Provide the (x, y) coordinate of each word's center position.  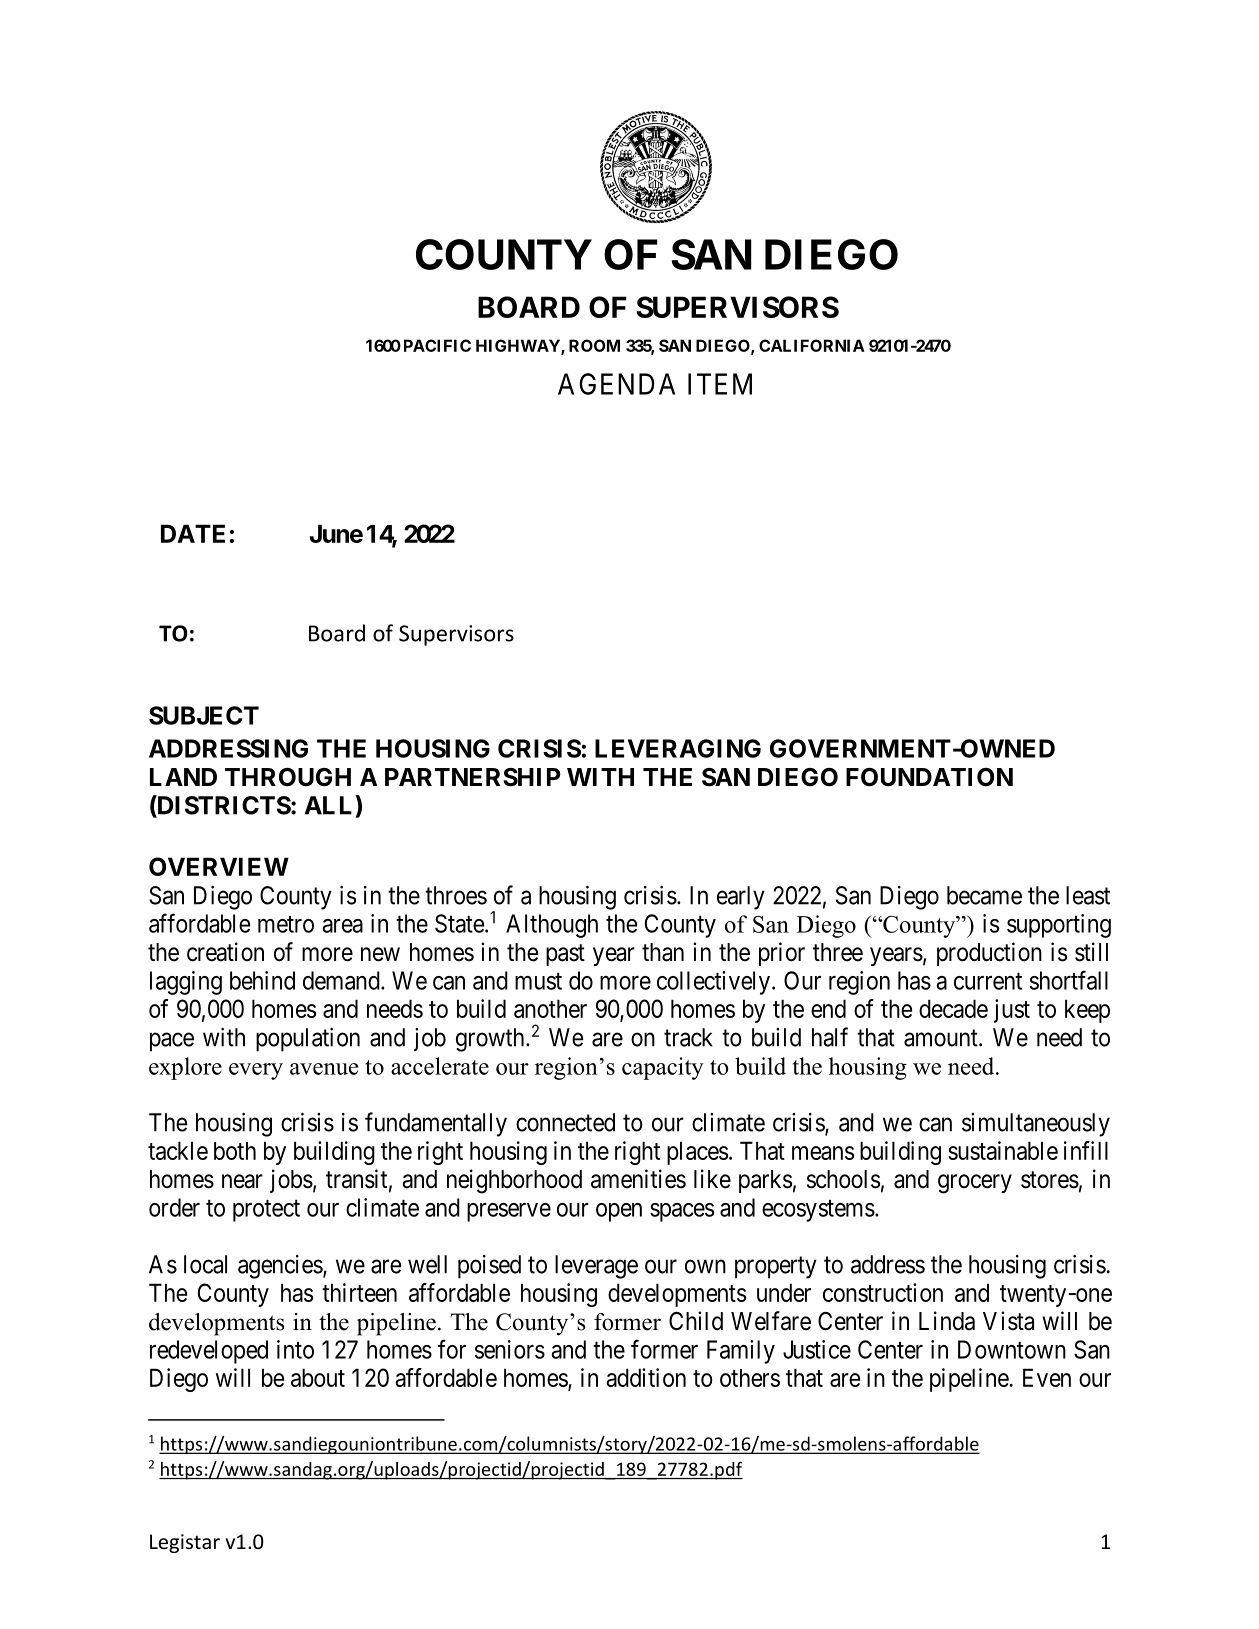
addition (646, 1377)
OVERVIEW (219, 866)
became (984, 895)
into (295, 1349)
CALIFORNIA (812, 345)
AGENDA (616, 384)
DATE (193, 533)
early (741, 898)
